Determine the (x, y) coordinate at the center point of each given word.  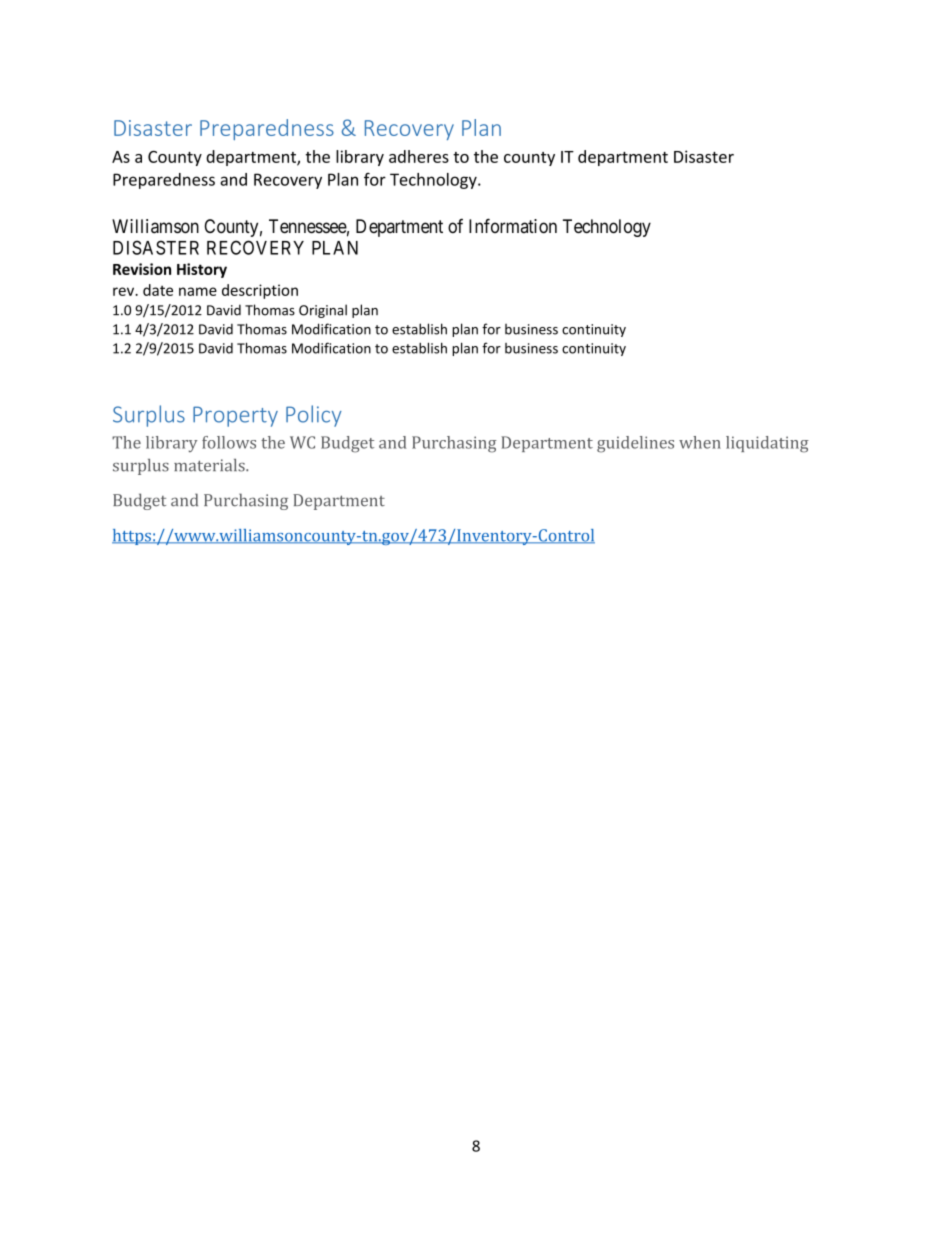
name (198, 291)
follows (229, 442)
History (202, 270)
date (158, 290)
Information (513, 226)
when (700, 442)
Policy (314, 416)
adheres (419, 156)
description (260, 291)
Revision (142, 269)
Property (235, 416)
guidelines (635, 444)
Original (323, 311)
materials (210, 465)
